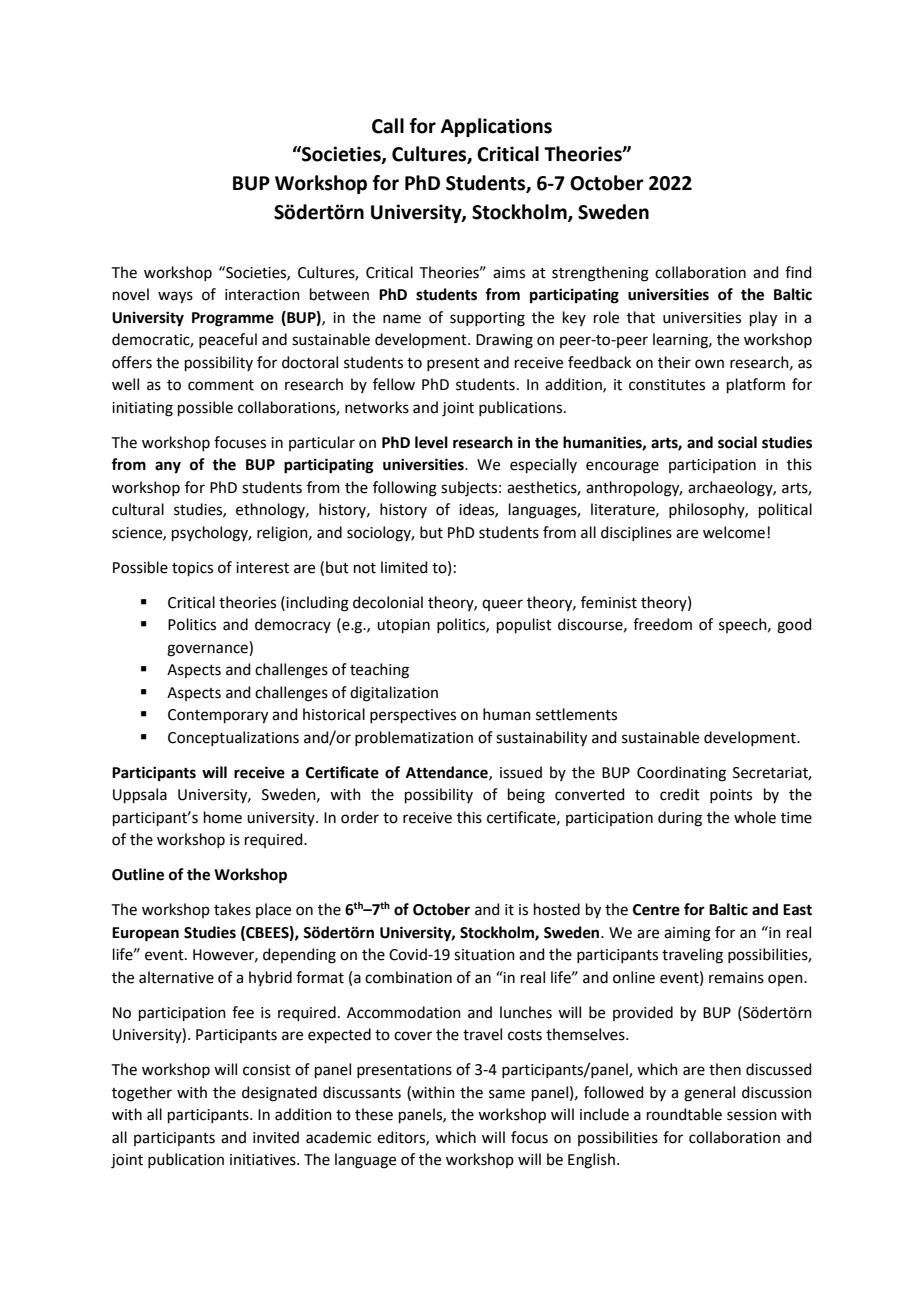 The height and width of the page is (1308, 924). What do you see at coordinates (662, 624) in the page?
I see `freedom` at bounding box center [662, 624].
